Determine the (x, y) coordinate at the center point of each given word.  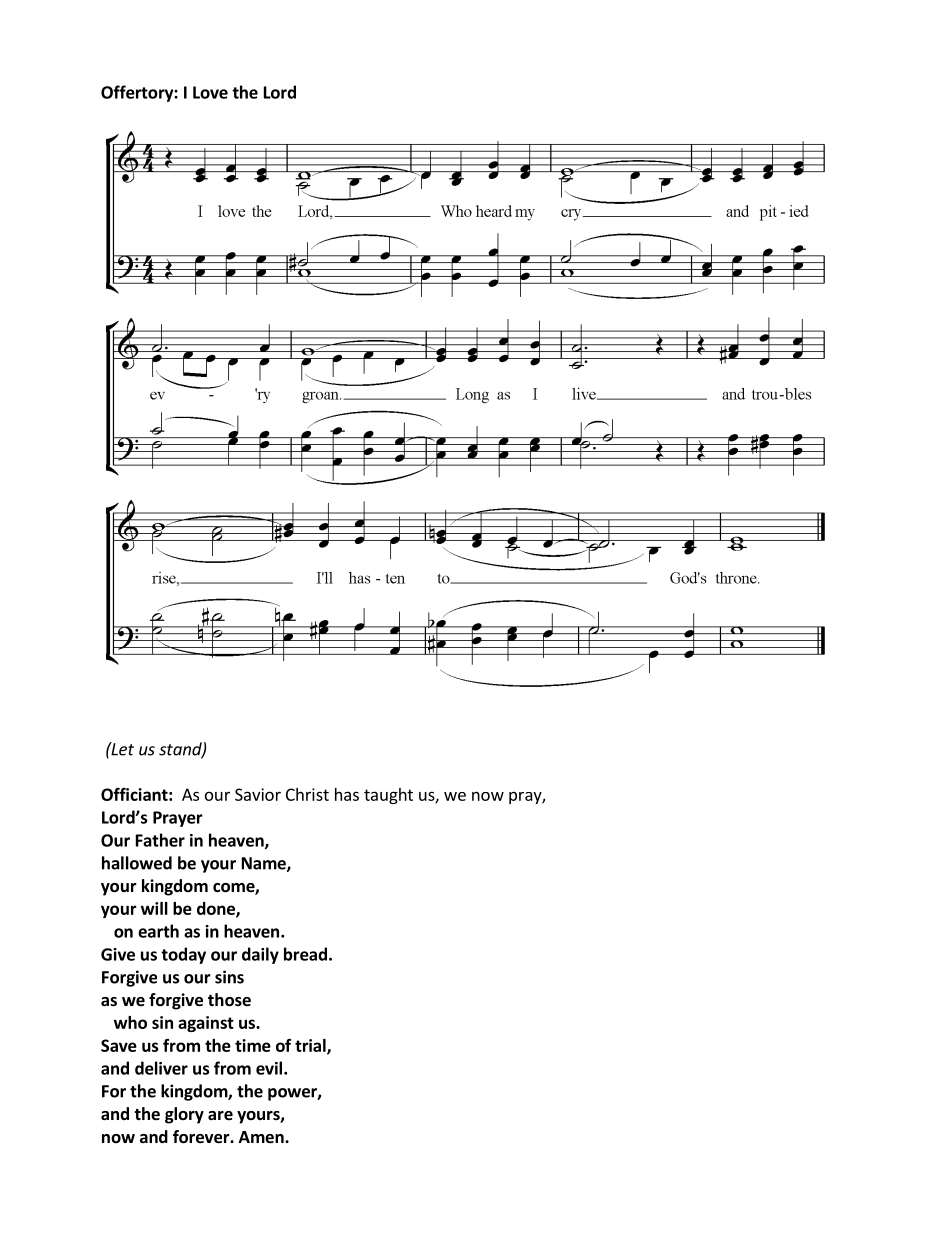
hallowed (137, 863)
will (154, 908)
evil (269, 1068)
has (347, 794)
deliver (161, 1068)
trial (311, 1046)
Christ (307, 794)
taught (388, 796)
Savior (258, 794)
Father (160, 840)
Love (210, 92)
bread (305, 954)
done (217, 909)
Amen (262, 1137)
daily (260, 955)
